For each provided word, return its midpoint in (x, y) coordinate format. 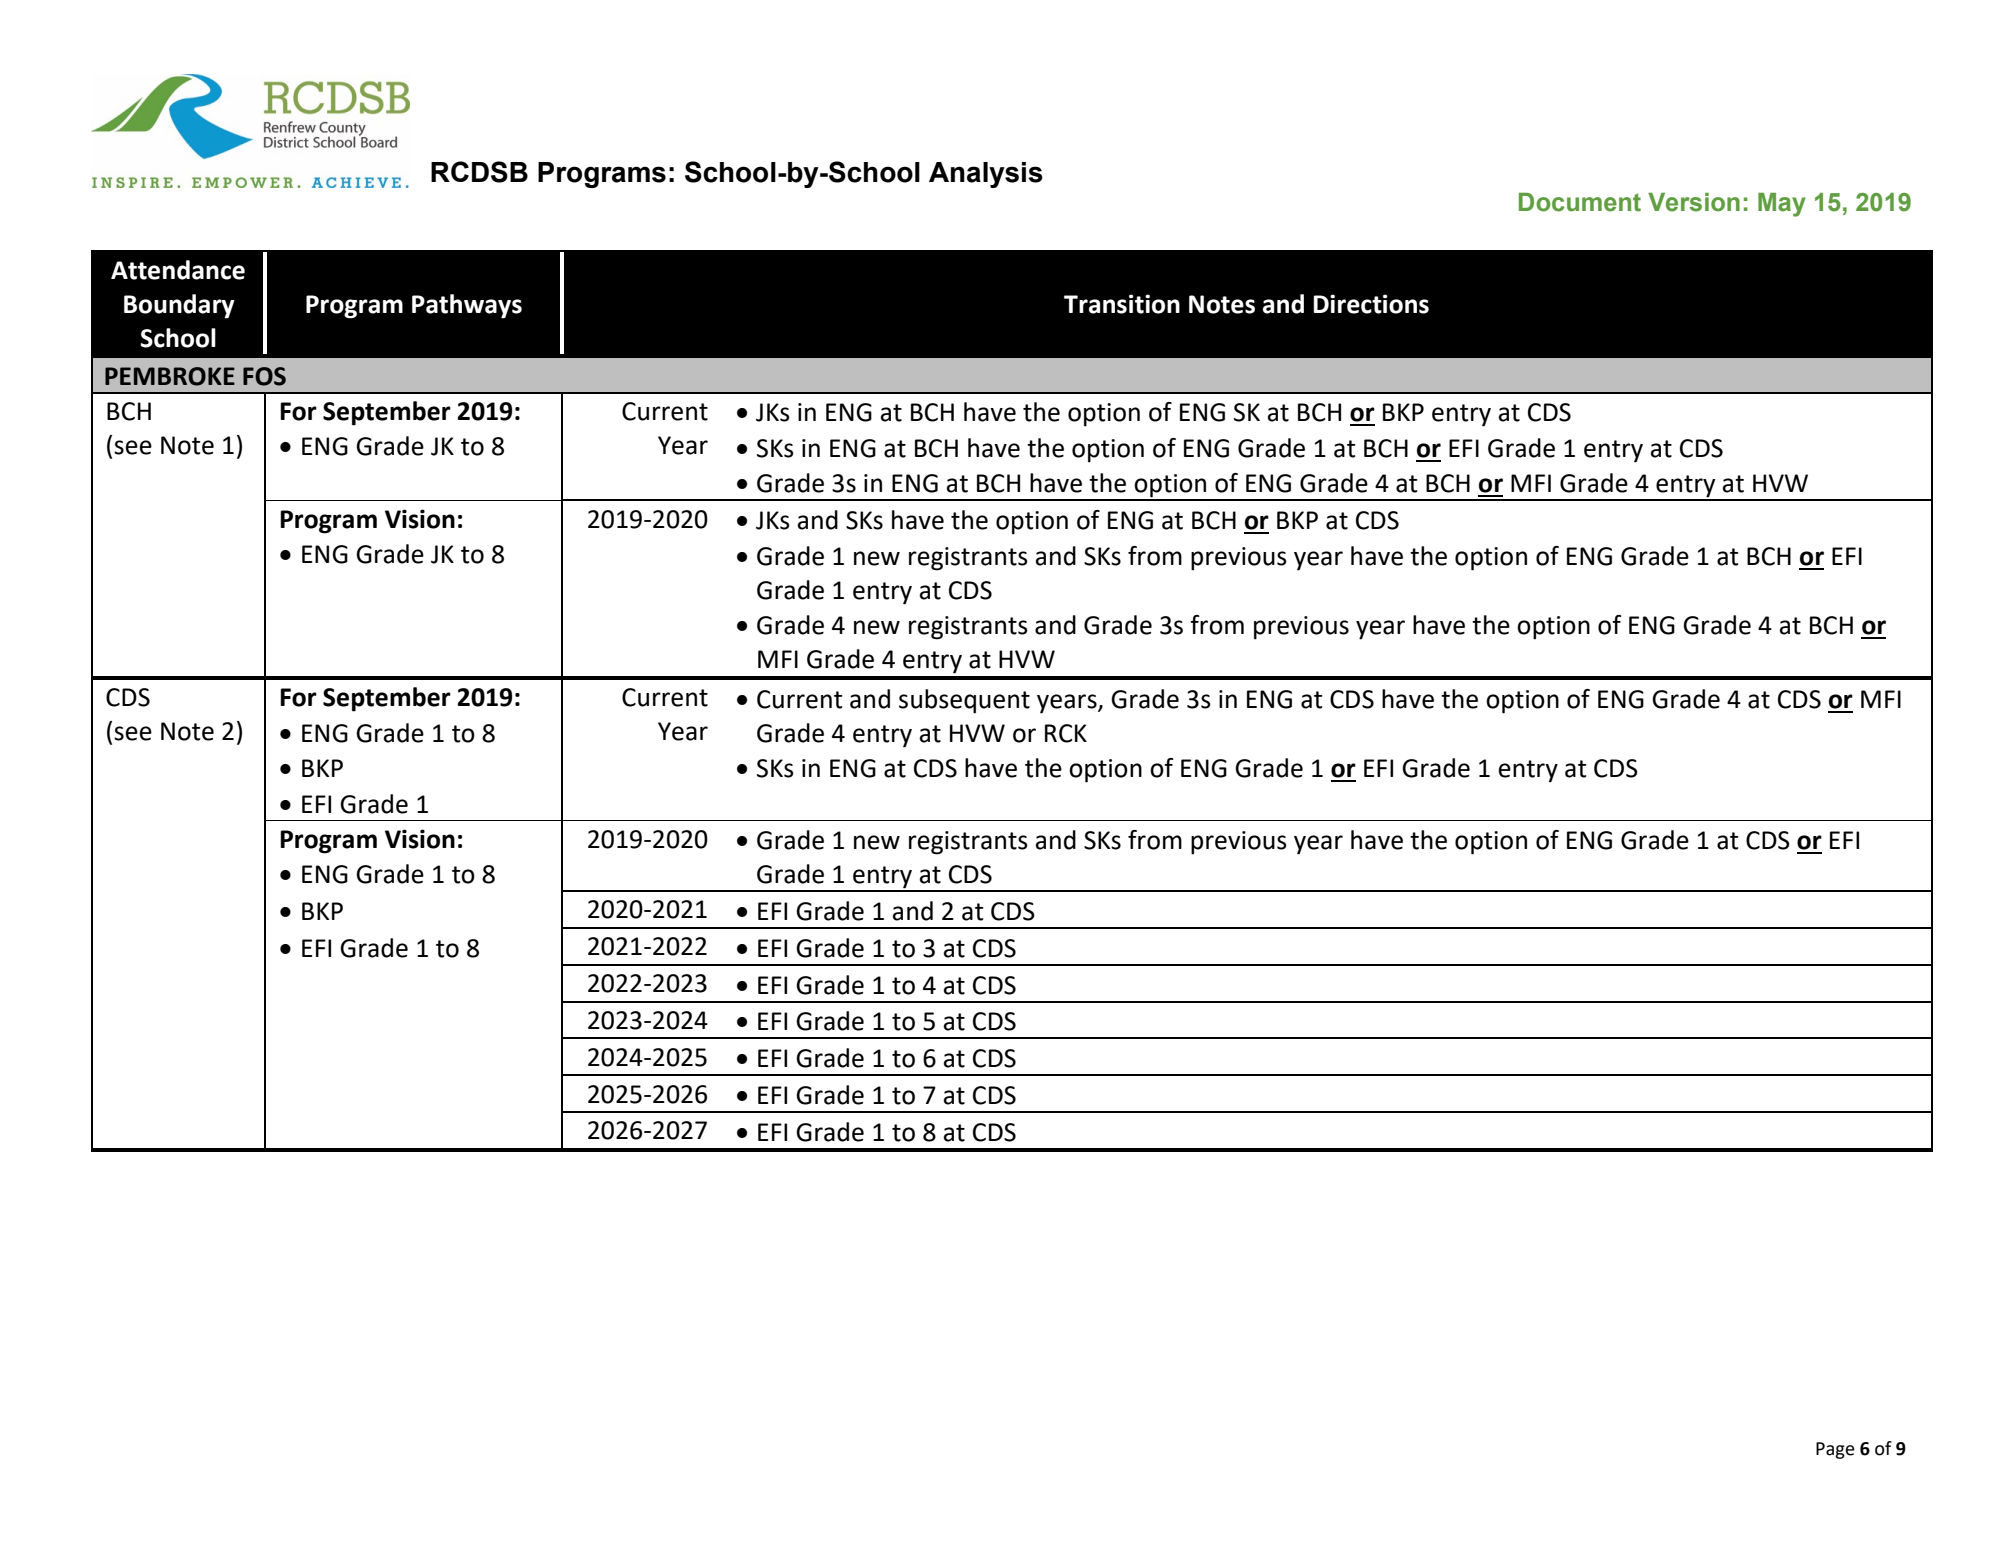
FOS (264, 376)
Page (1835, 1450)
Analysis (986, 175)
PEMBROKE (170, 376)
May (1782, 205)
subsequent (964, 701)
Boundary (179, 306)
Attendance (178, 270)
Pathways (467, 306)
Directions (1371, 304)
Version (1694, 202)
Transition (1122, 304)
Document (1580, 202)
